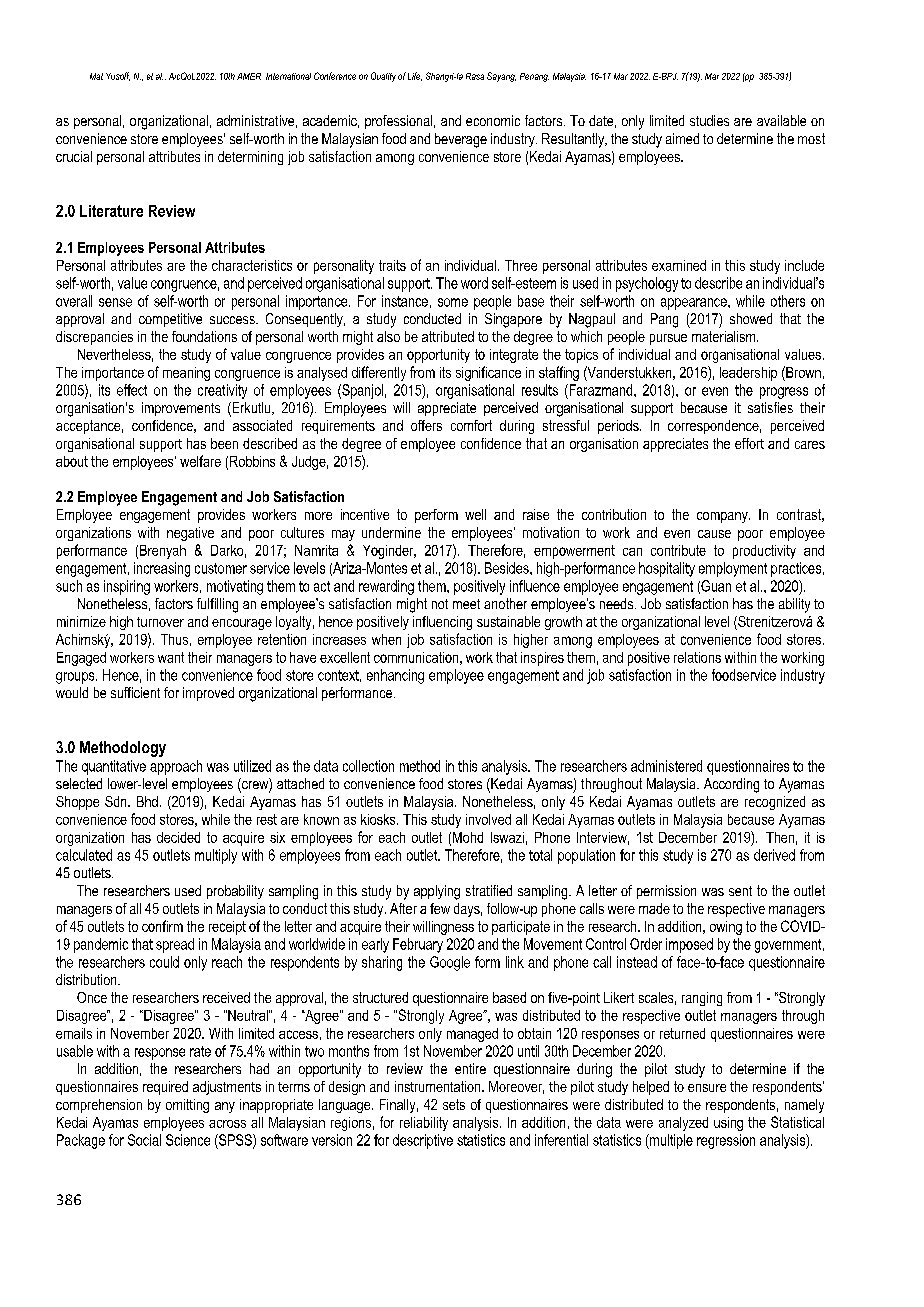 The height and width of the screenshot is (1307, 924). Describe the element at coordinates (187, 1106) in the screenshot. I see `omitting` at that location.
